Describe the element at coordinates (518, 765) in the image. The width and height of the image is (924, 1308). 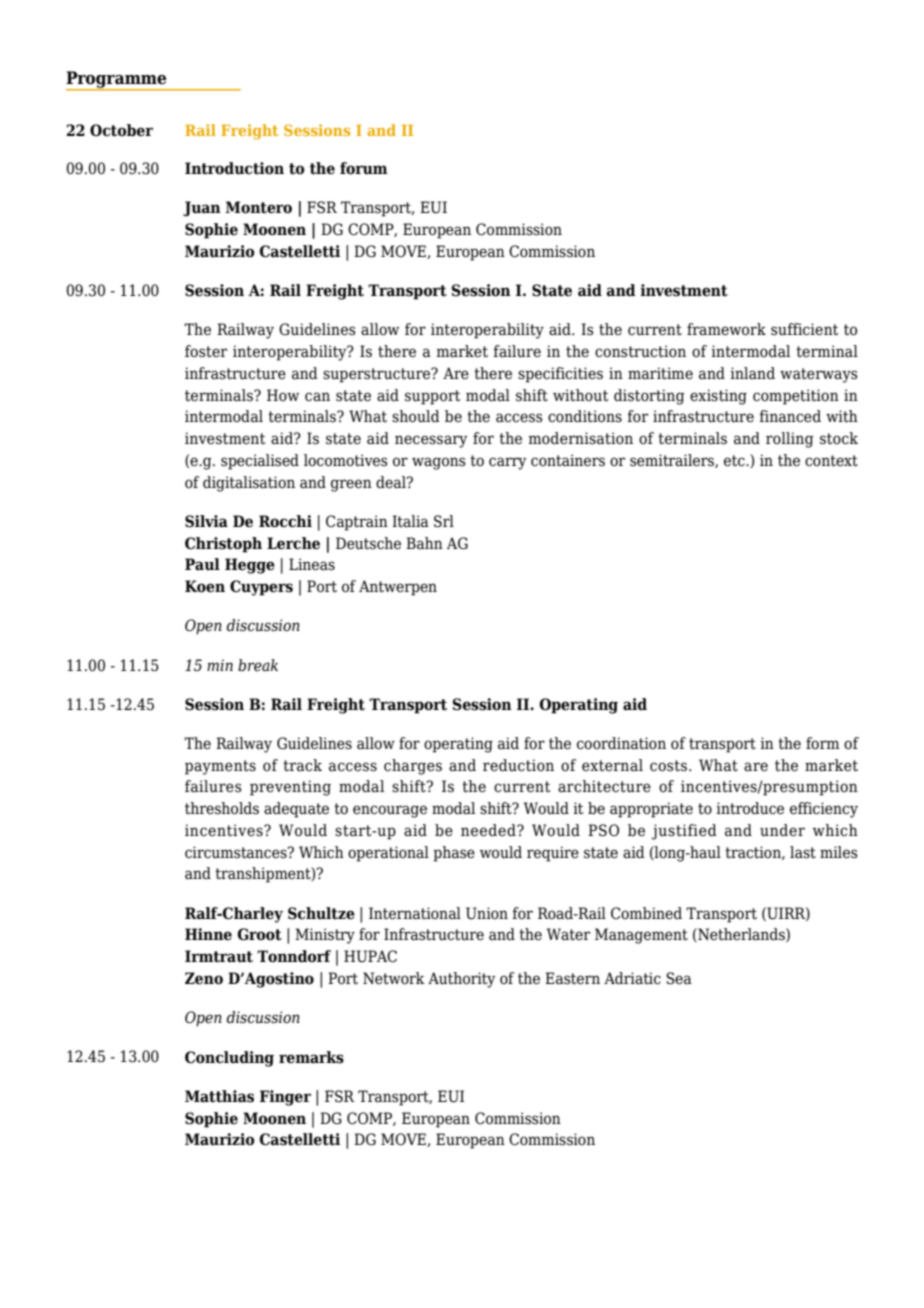
I see `reduction` at that location.
